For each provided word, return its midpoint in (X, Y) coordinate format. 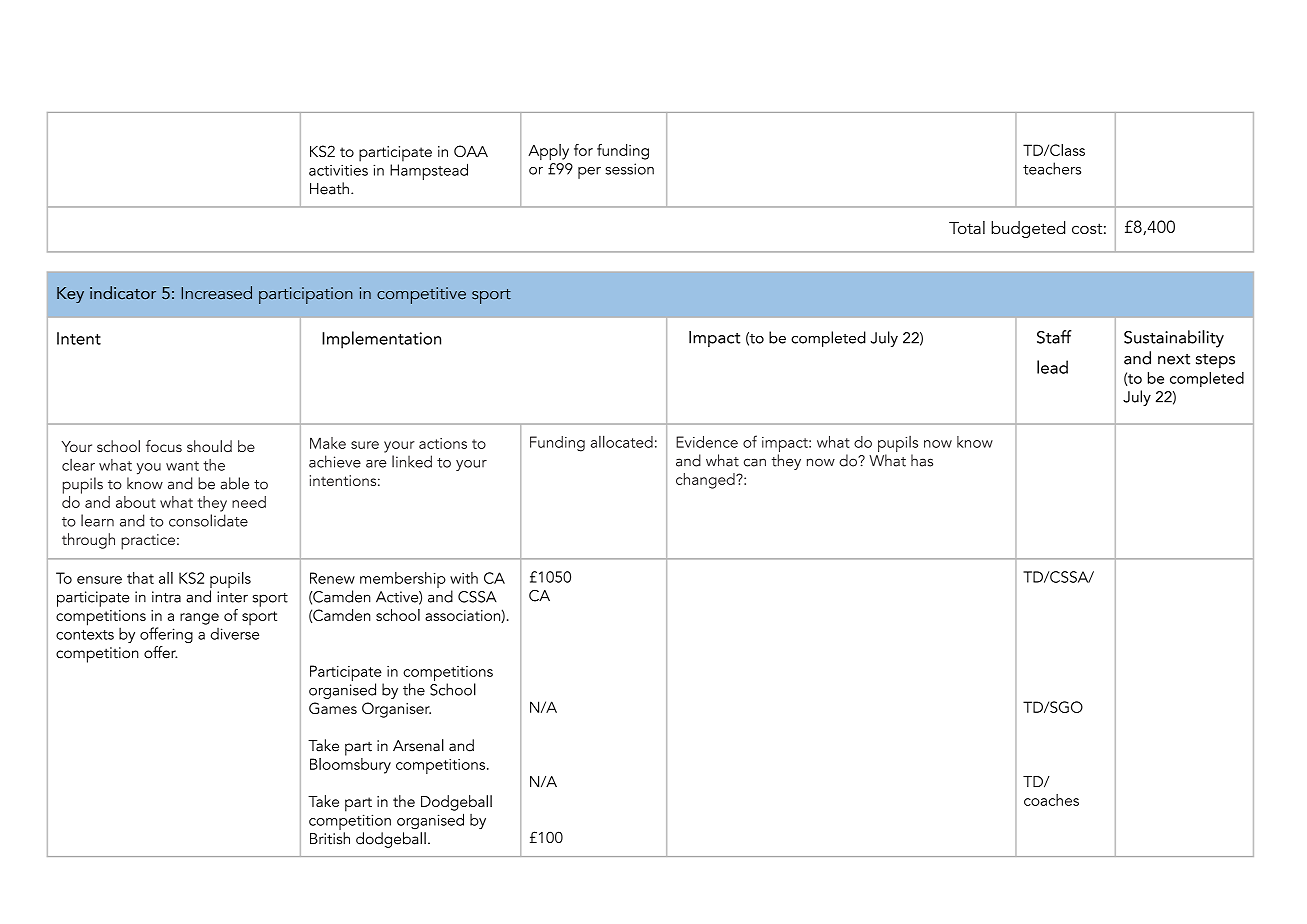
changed (706, 481)
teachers (1052, 168)
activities (338, 170)
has (922, 460)
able (235, 483)
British (330, 838)
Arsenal (418, 745)
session (629, 169)
